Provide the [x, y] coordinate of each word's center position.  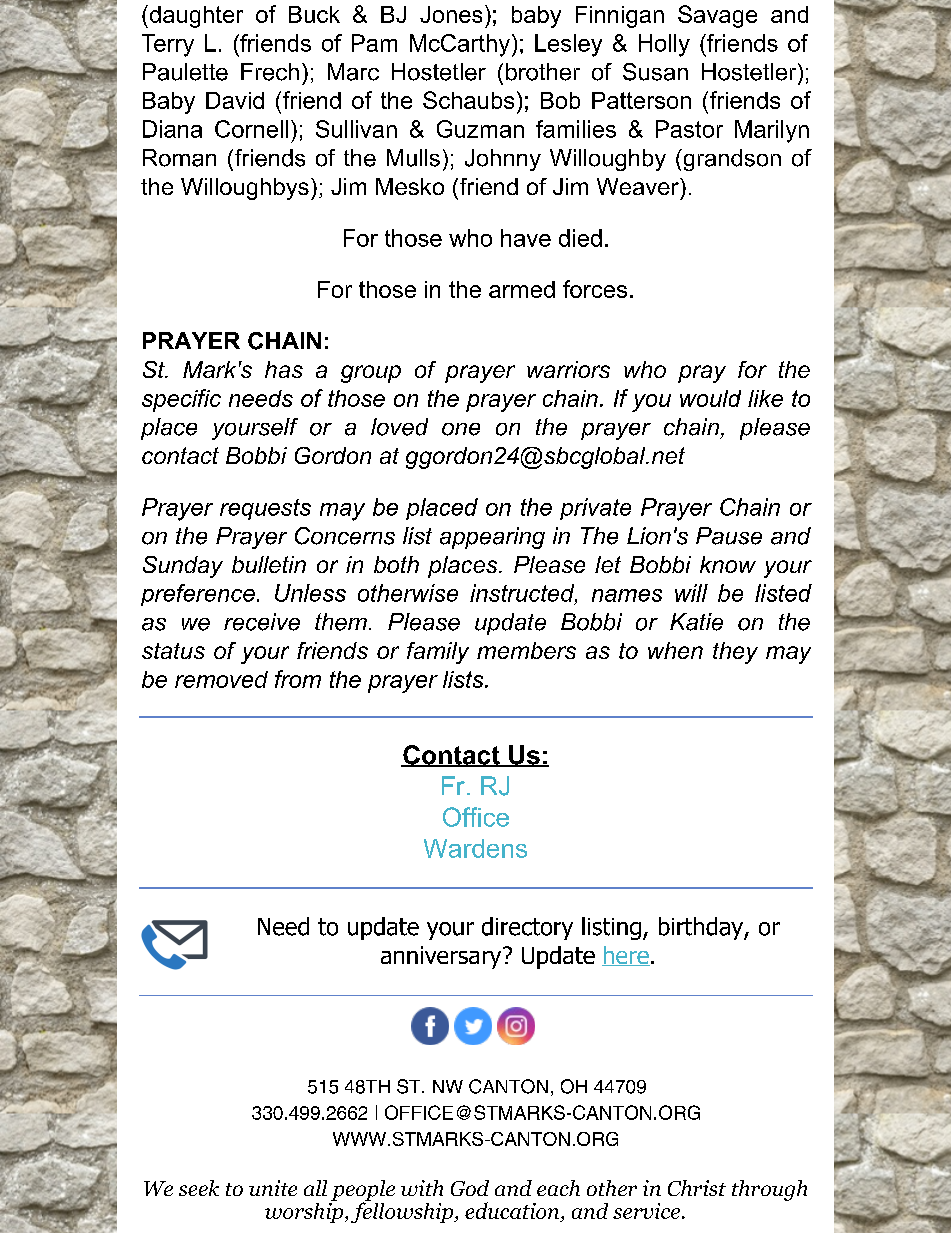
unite [273, 1188]
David [235, 100]
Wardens [475, 848]
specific [181, 400]
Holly [664, 45]
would [710, 398]
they [735, 653]
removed [221, 679]
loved [399, 427]
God [470, 1188]
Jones [451, 14]
